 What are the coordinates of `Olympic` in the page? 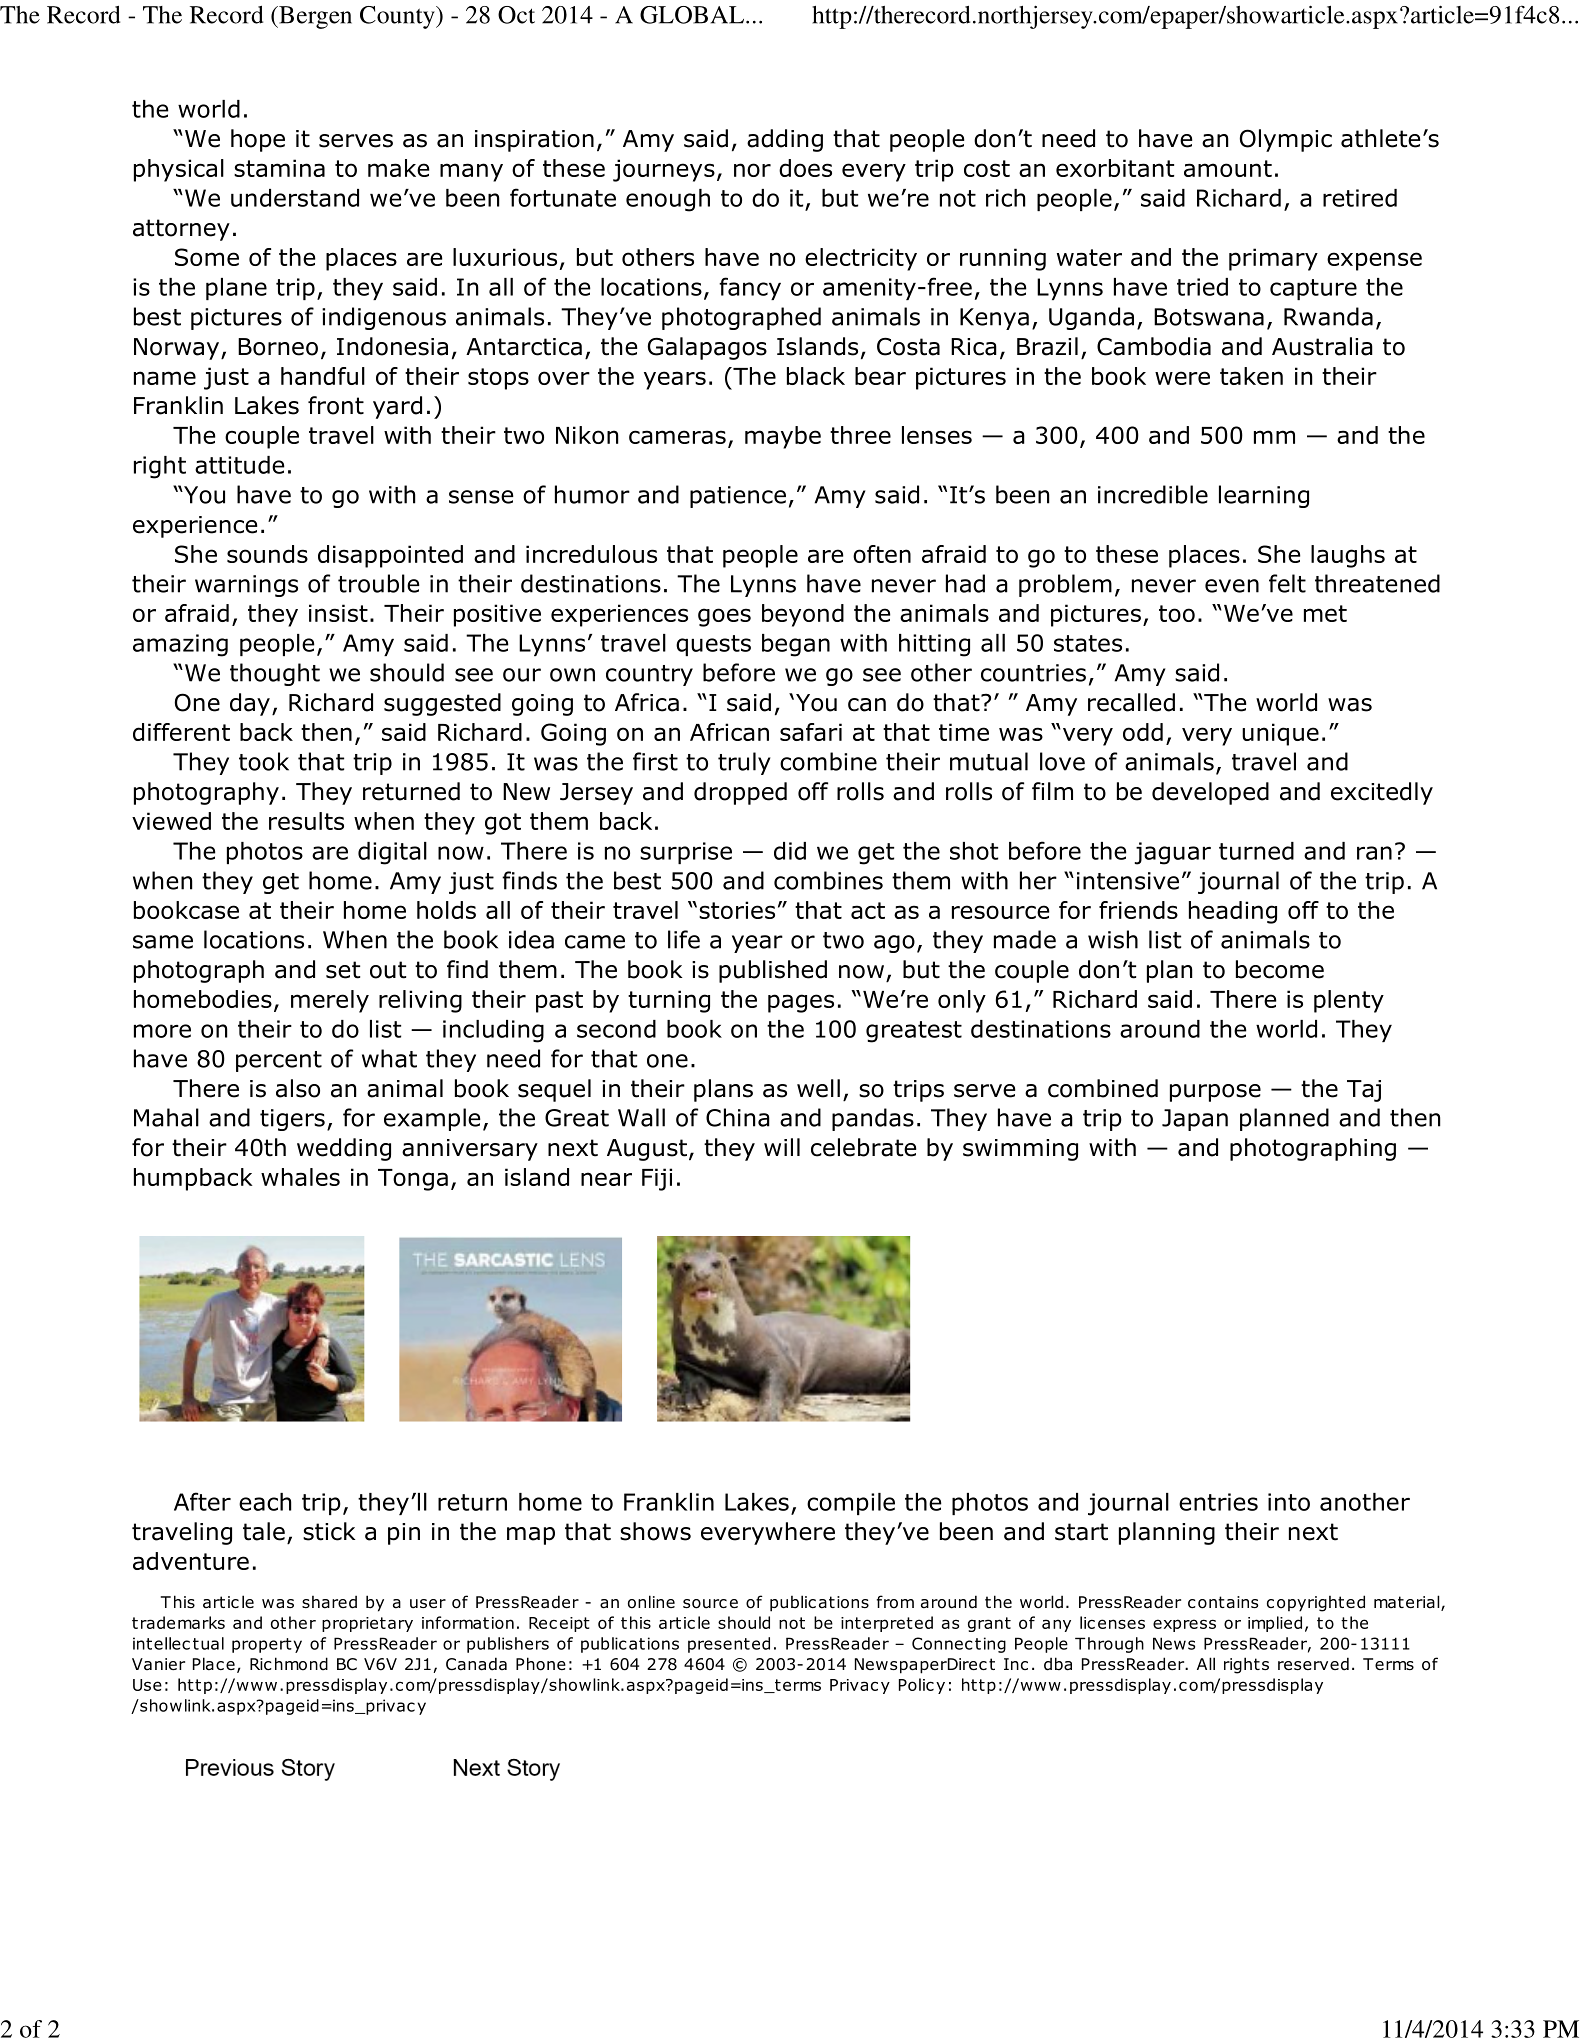 It's located at (1286, 140).
